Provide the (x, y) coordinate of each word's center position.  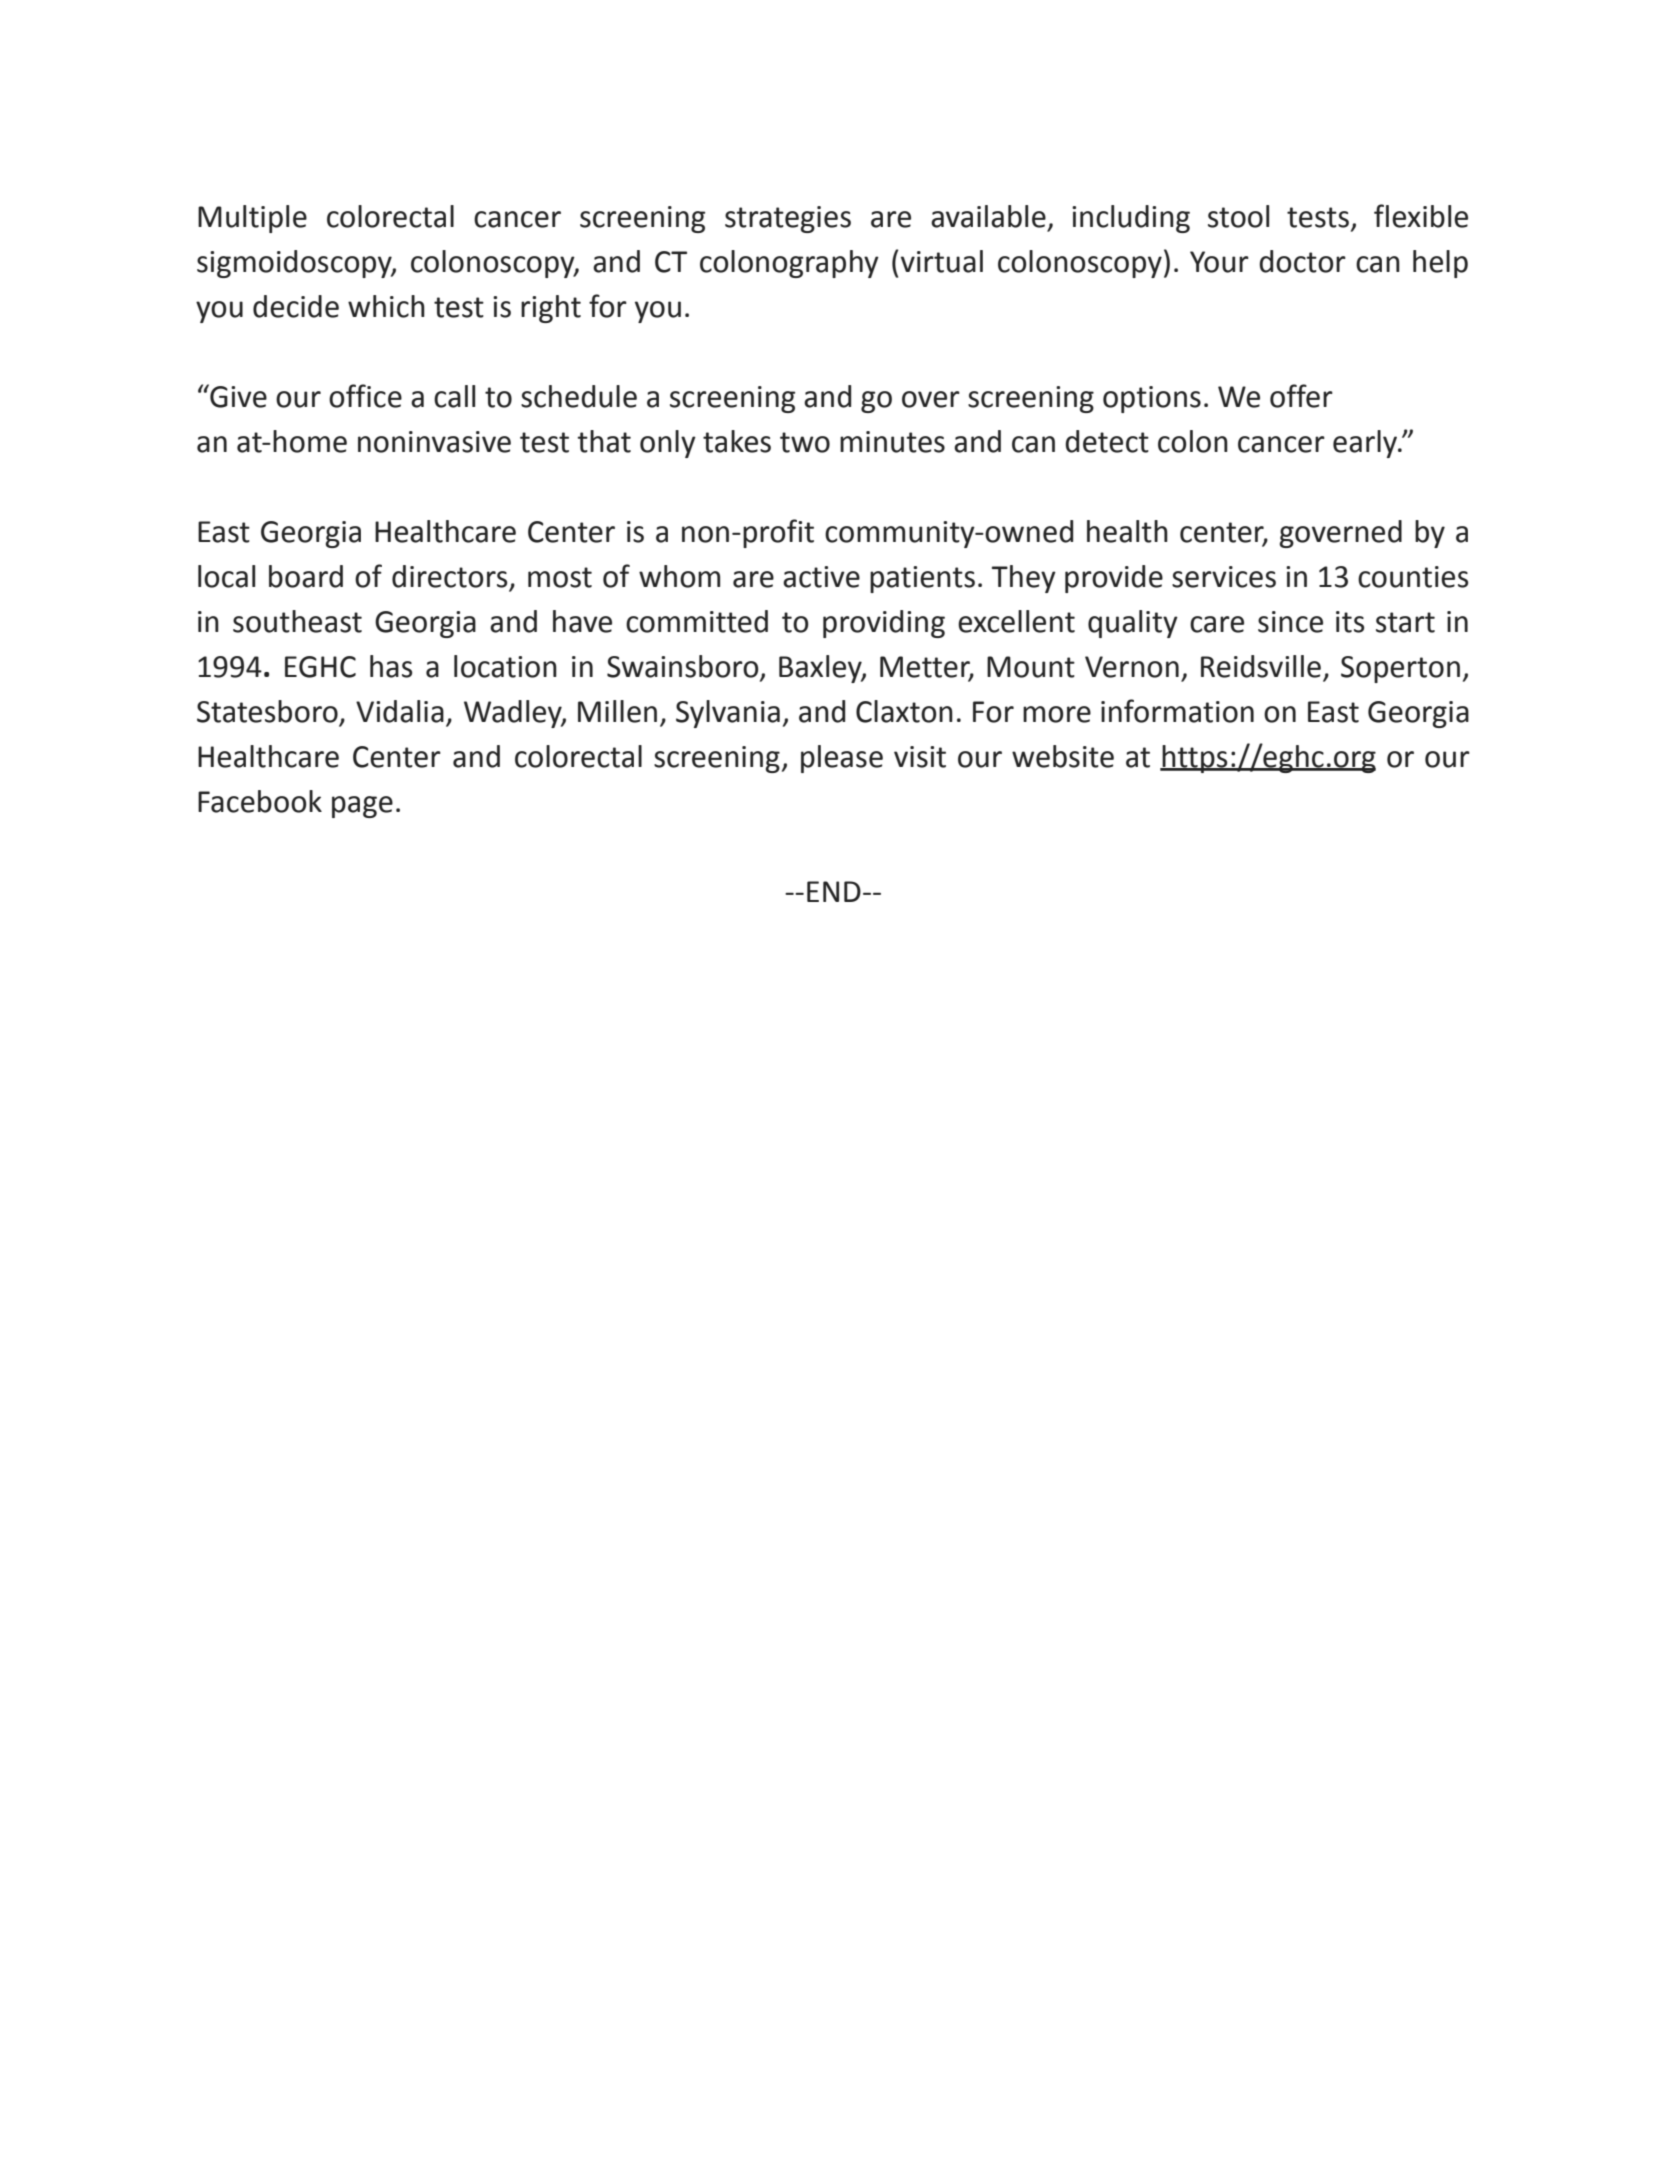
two (805, 442)
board (306, 576)
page (362, 807)
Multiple (252, 219)
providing (884, 624)
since (1290, 622)
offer (1301, 396)
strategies (788, 219)
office (365, 396)
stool (1238, 216)
